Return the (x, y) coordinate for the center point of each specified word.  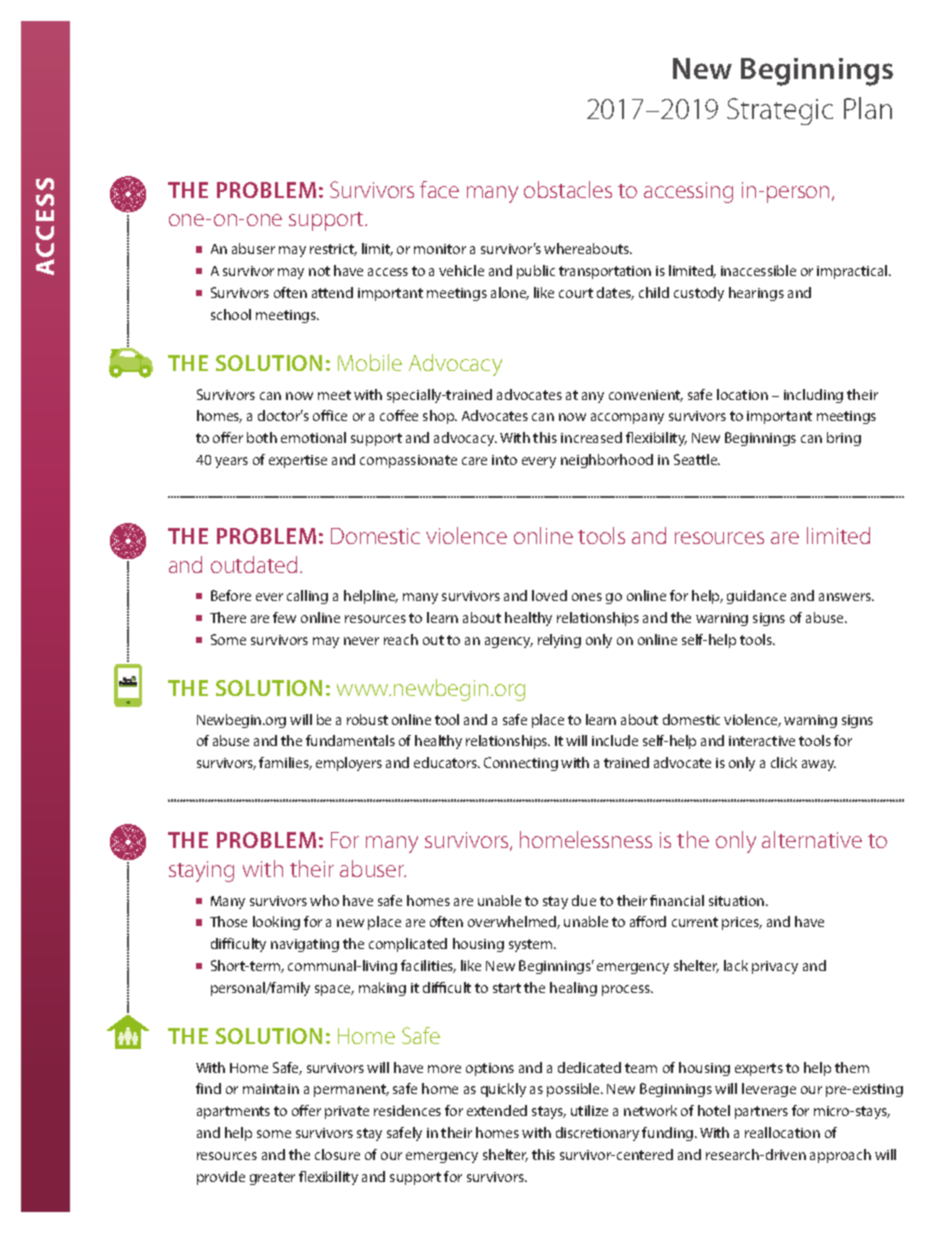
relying (559, 641)
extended (497, 1110)
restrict (333, 250)
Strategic (780, 111)
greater (272, 1178)
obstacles (568, 189)
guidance (756, 597)
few (284, 617)
